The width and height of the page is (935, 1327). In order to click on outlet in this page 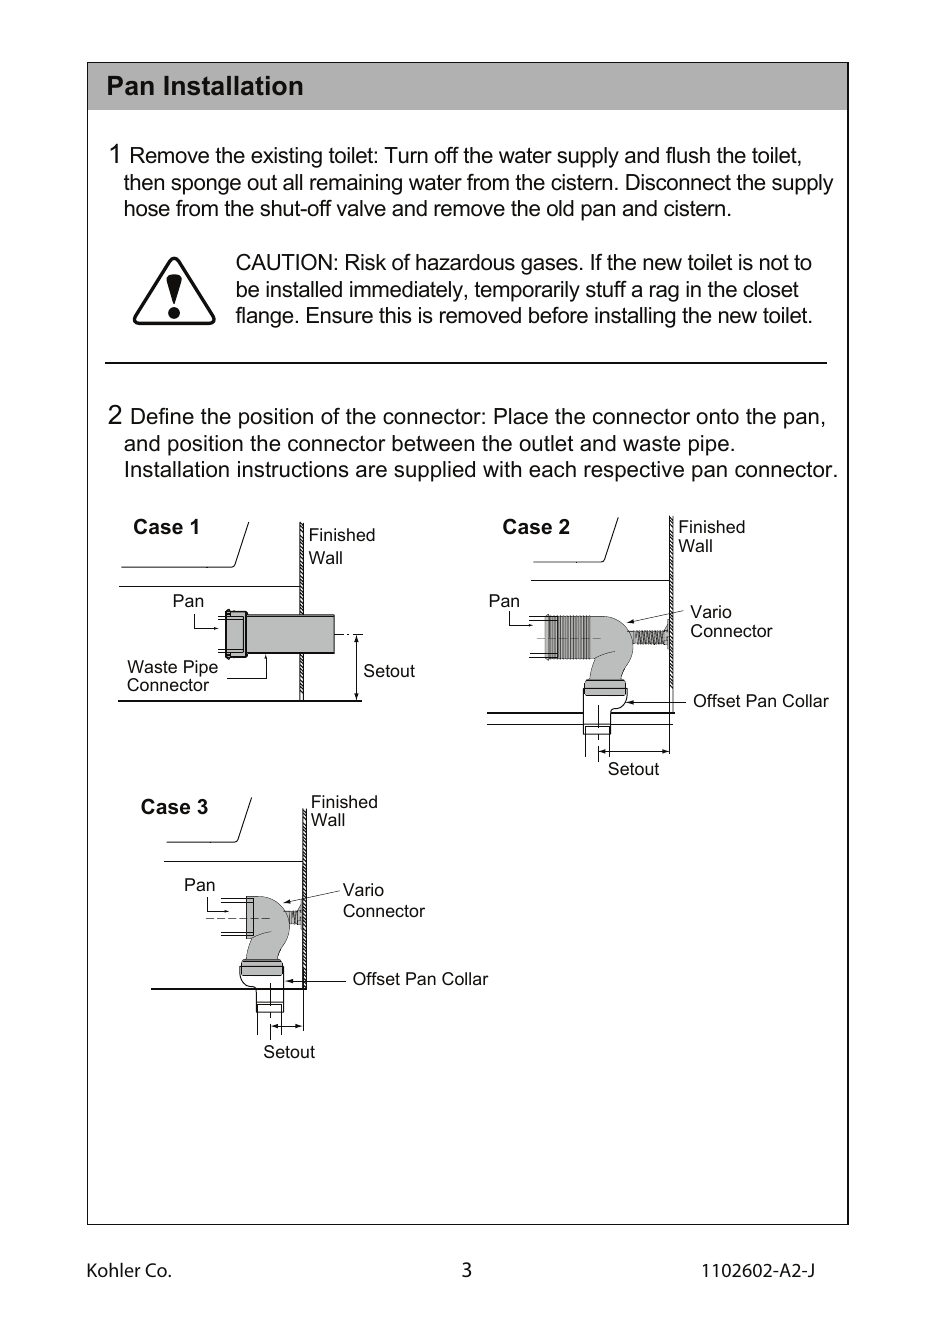, I will do `click(546, 443)`.
